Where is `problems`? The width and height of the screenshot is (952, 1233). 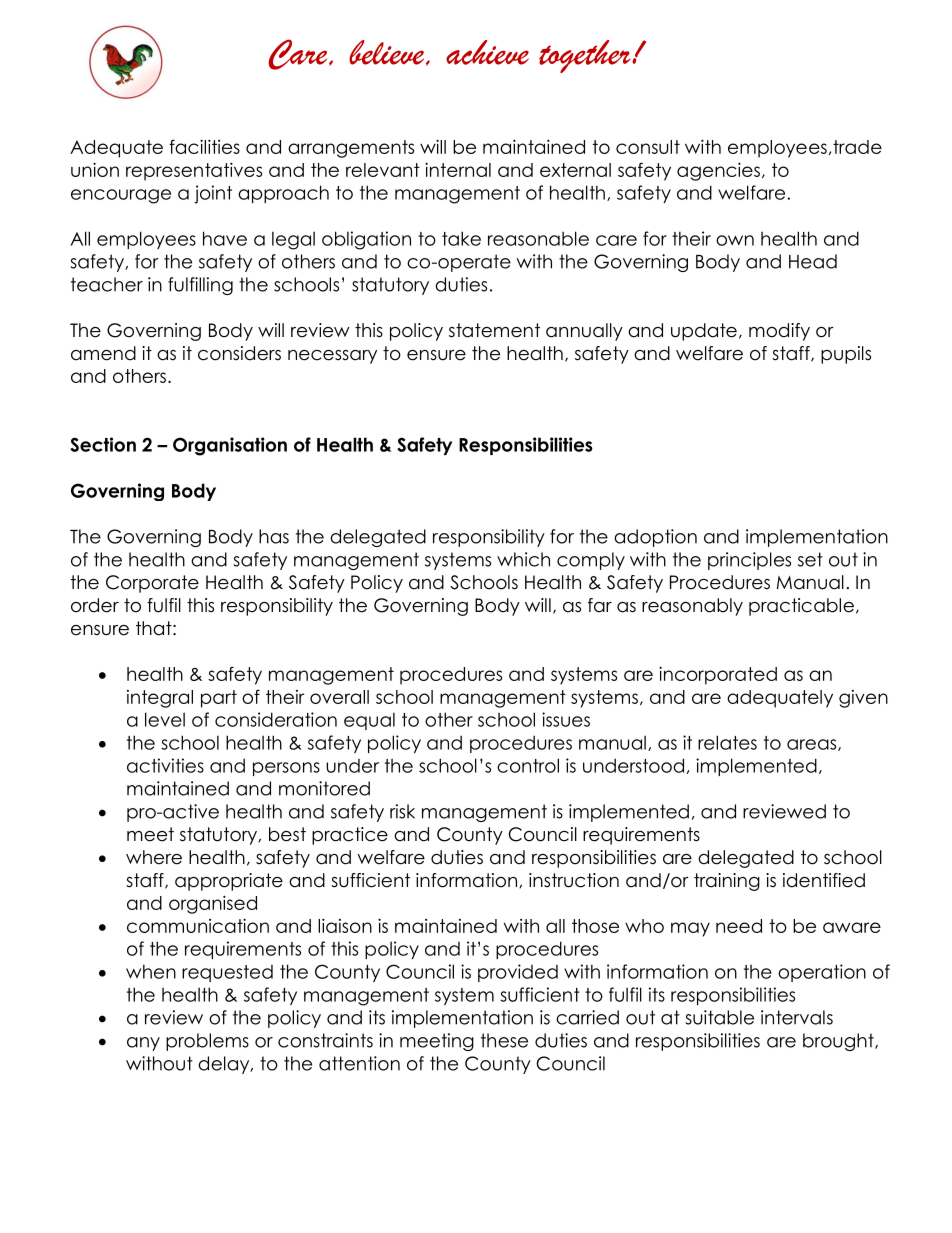 problems is located at coordinates (207, 1042).
